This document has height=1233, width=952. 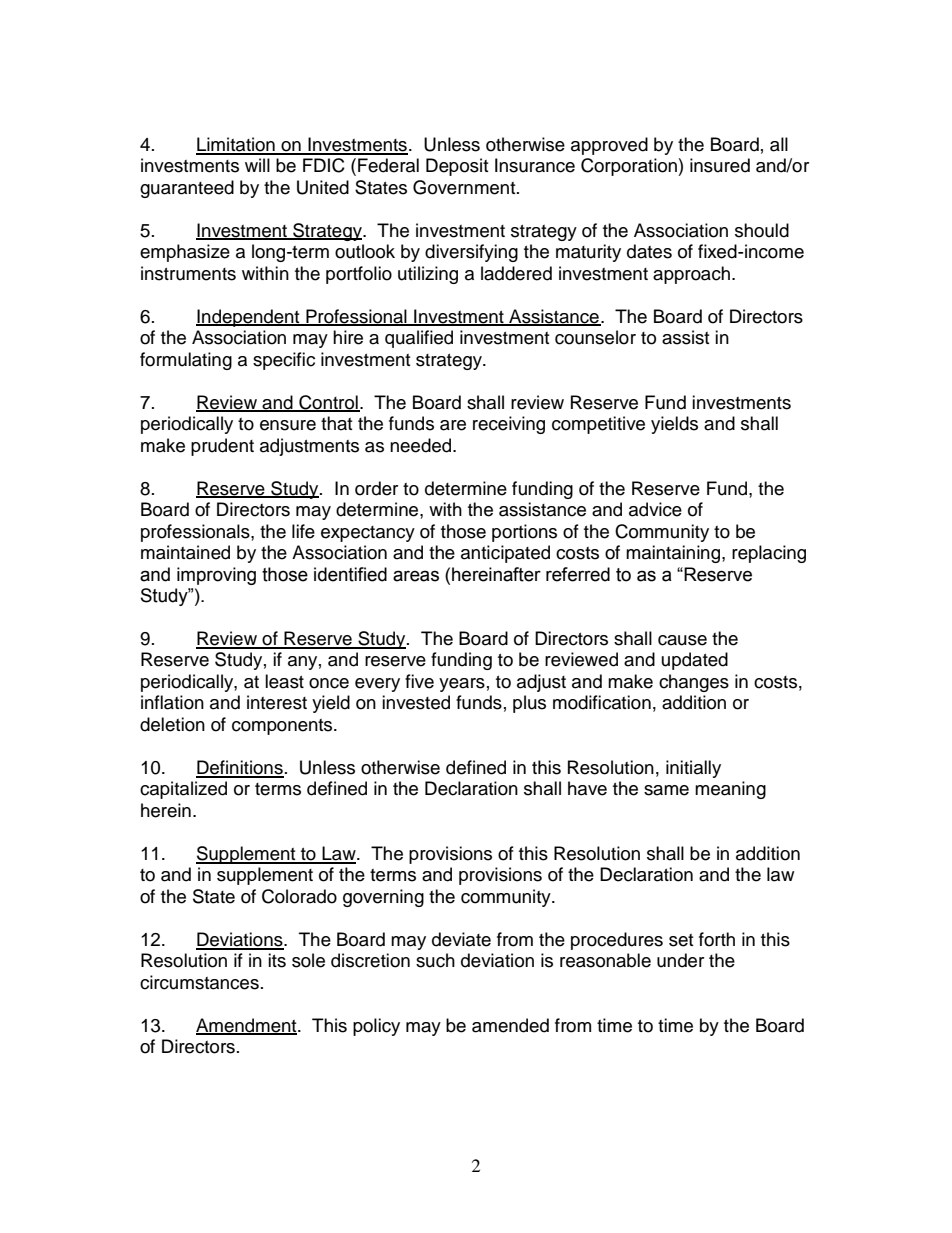 What do you see at coordinates (674, 554) in the document?
I see `maintaining` at bounding box center [674, 554].
